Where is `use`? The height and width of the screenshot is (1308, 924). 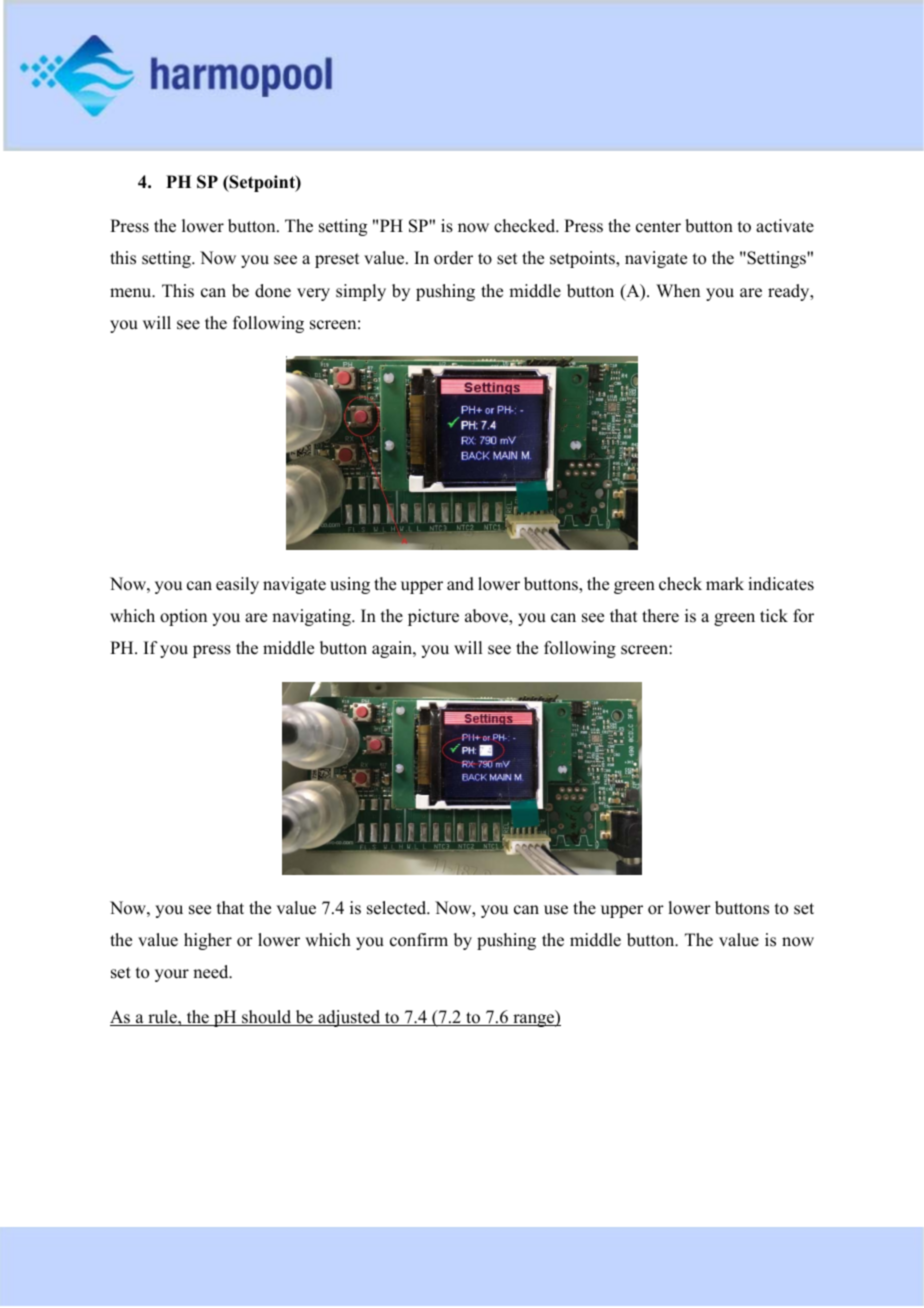
use is located at coordinates (556, 910).
